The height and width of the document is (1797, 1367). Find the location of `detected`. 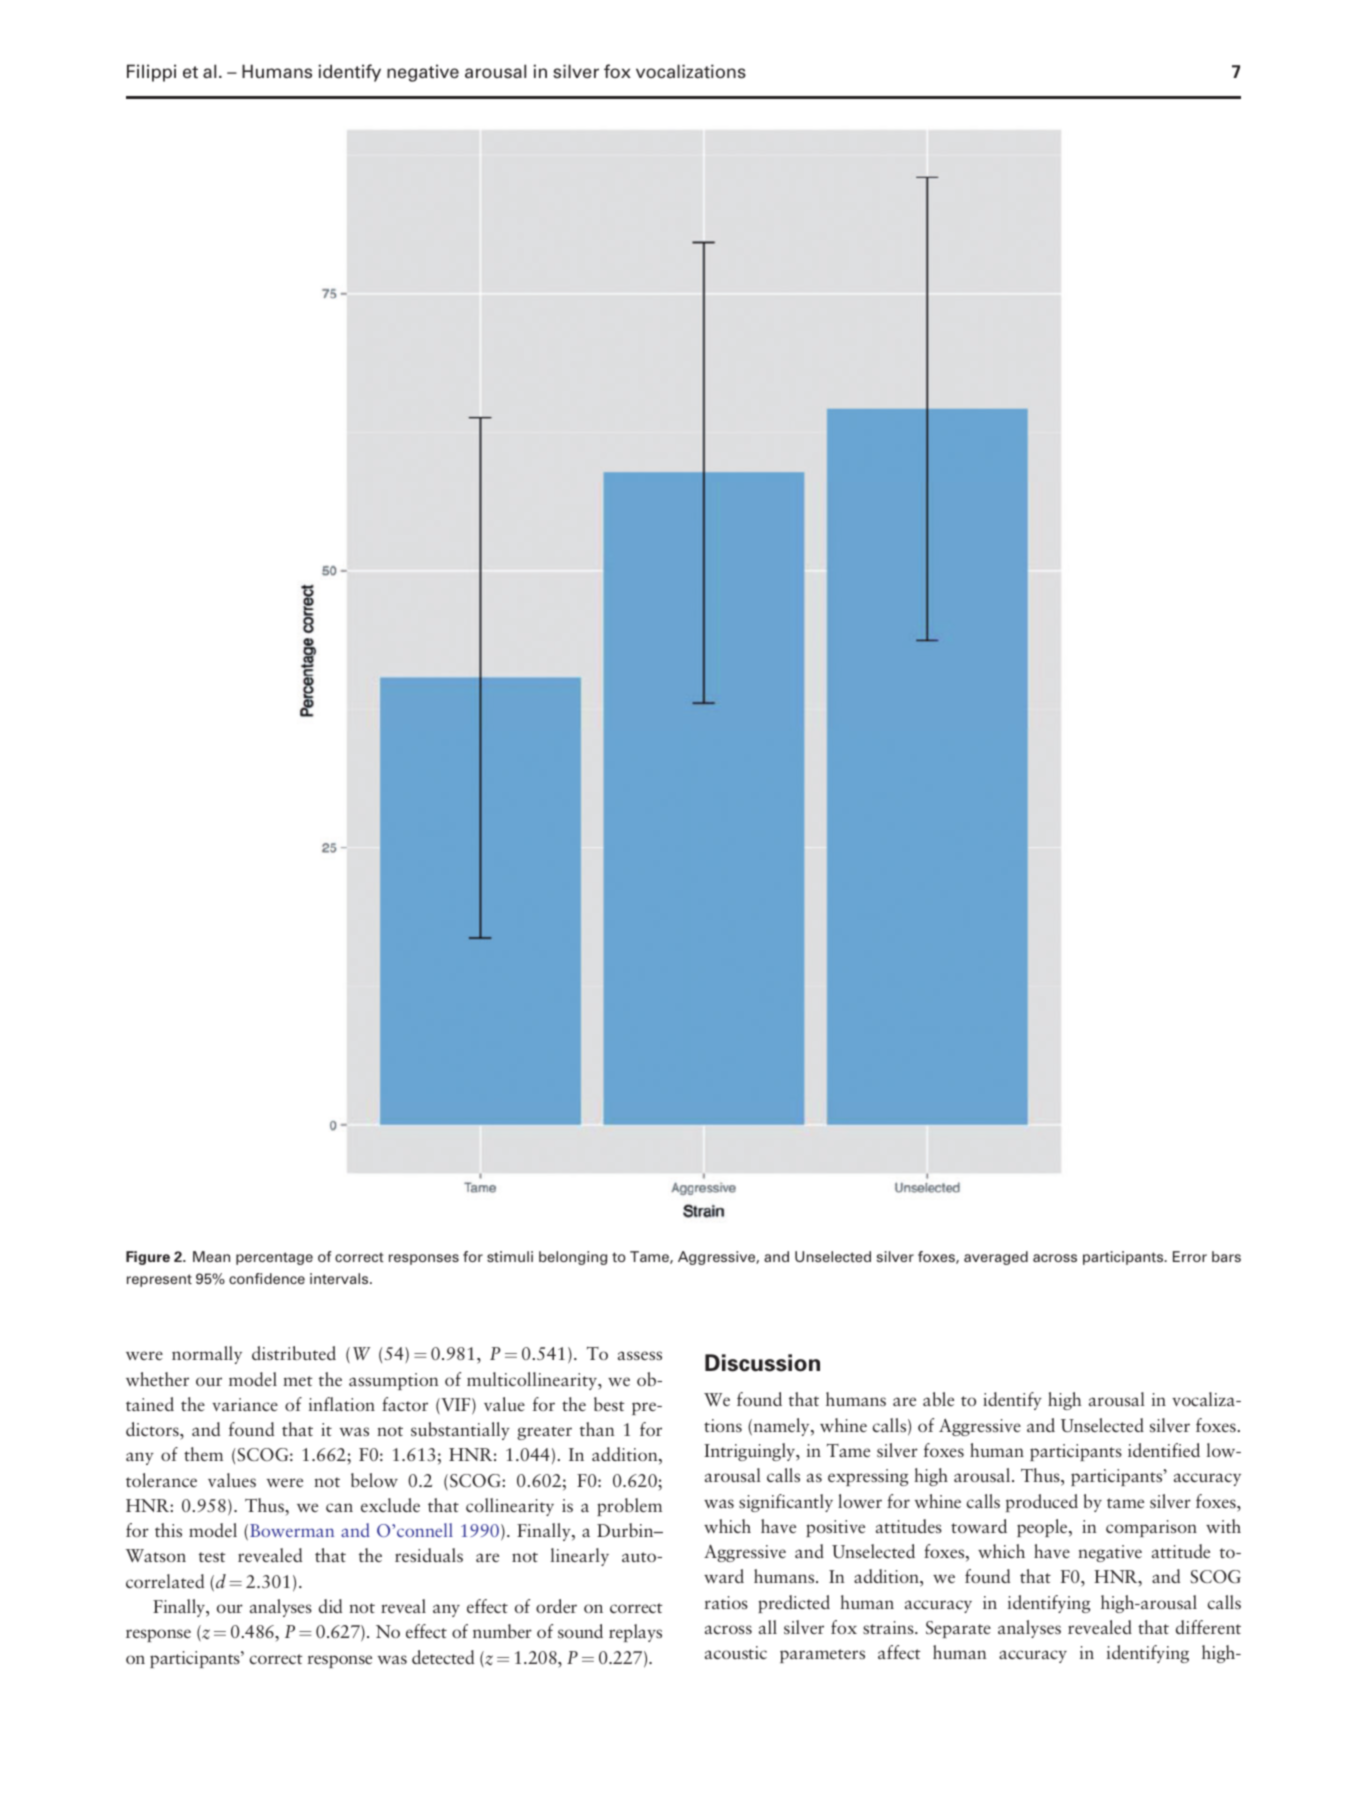

detected is located at coordinates (443, 1657).
